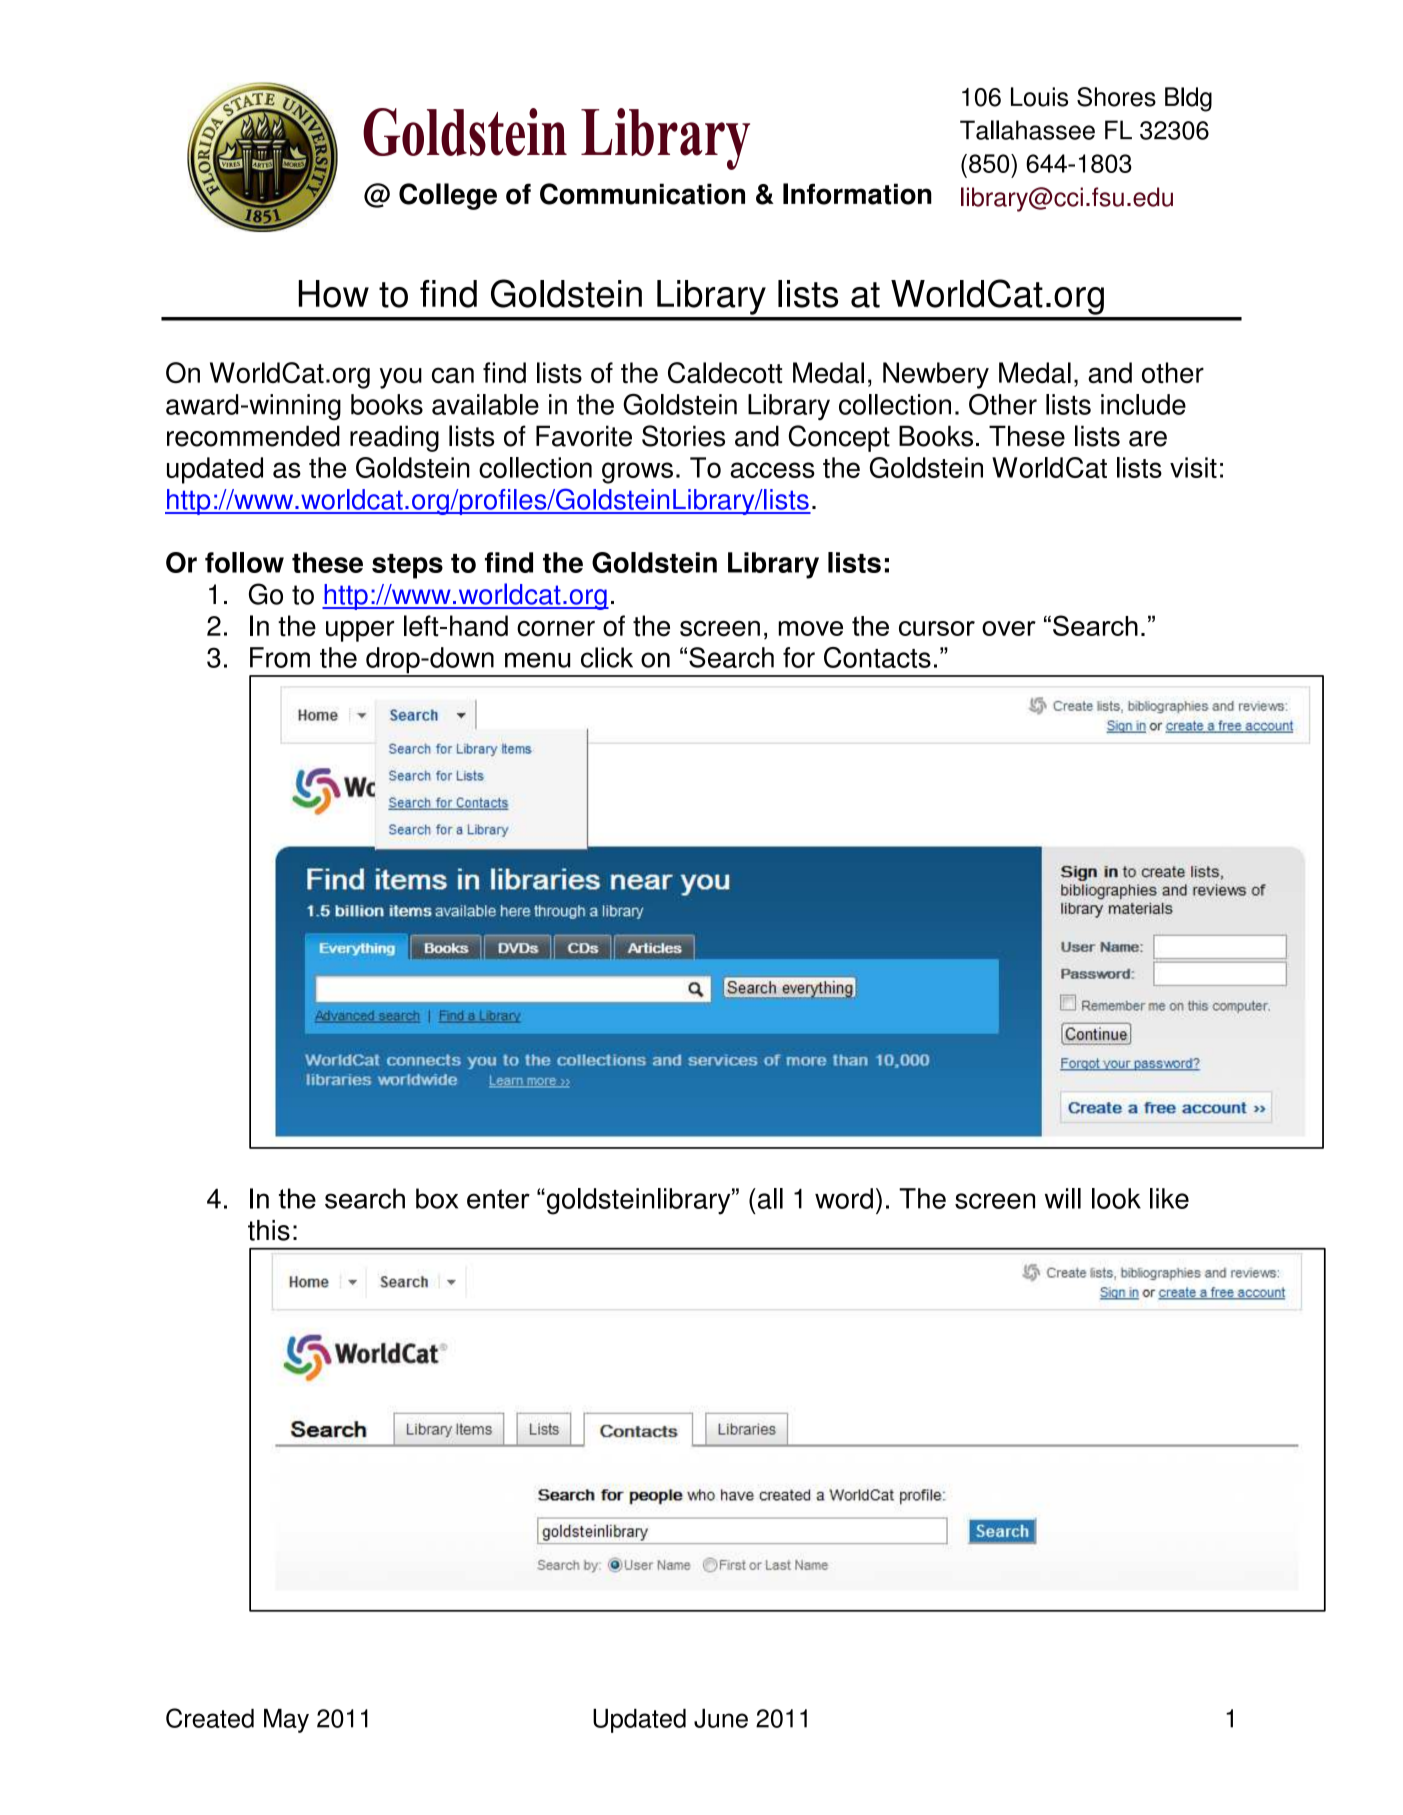 The image size is (1403, 1815). What do you see at coordinates (642, 194) in the screenshot?
I see `Communication` at bounding box center [642, 194].
